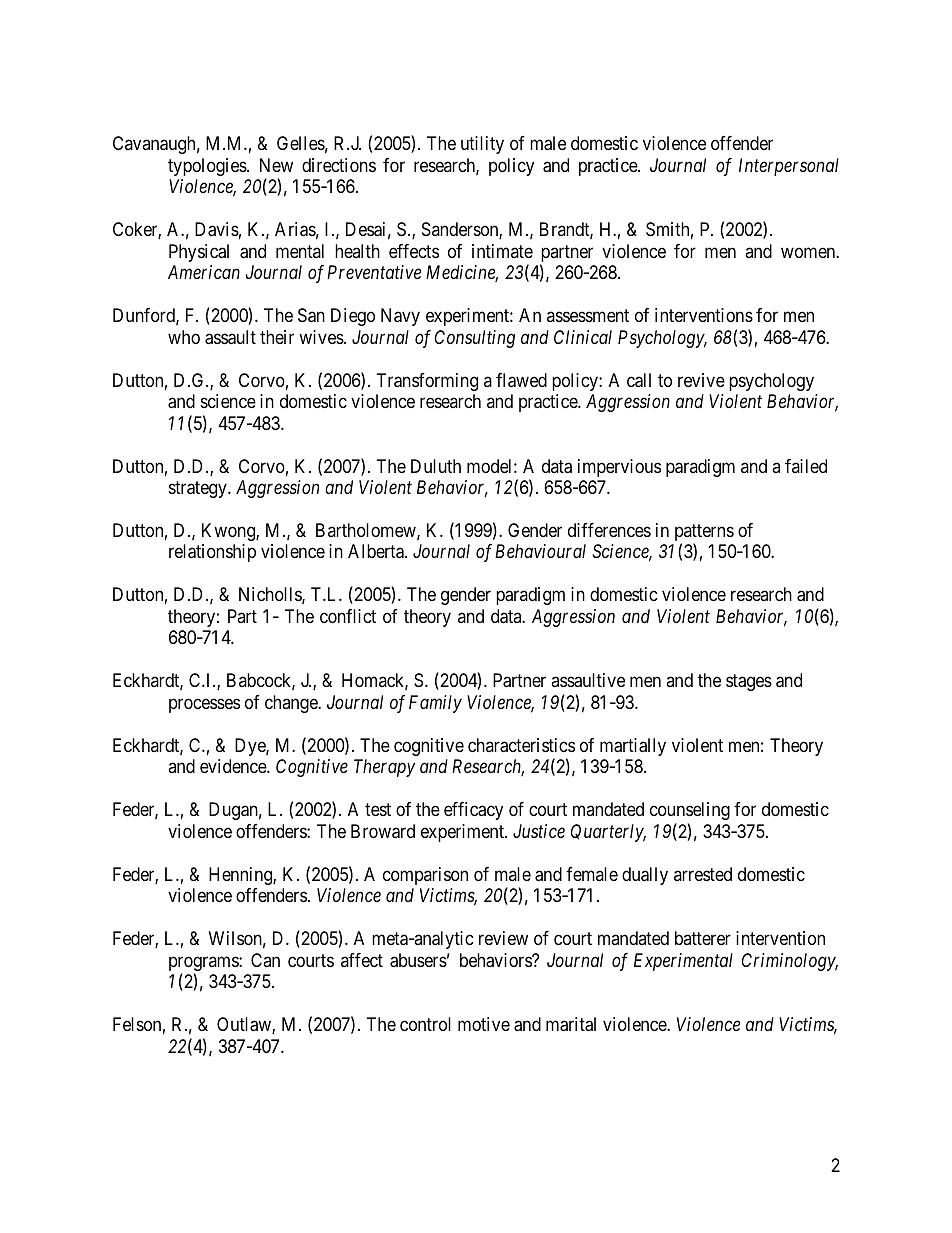 This screenshot has height=1233, width=952. Describe the element at coordinates (292, 704) in the screenshot. I see `change` at that location.
